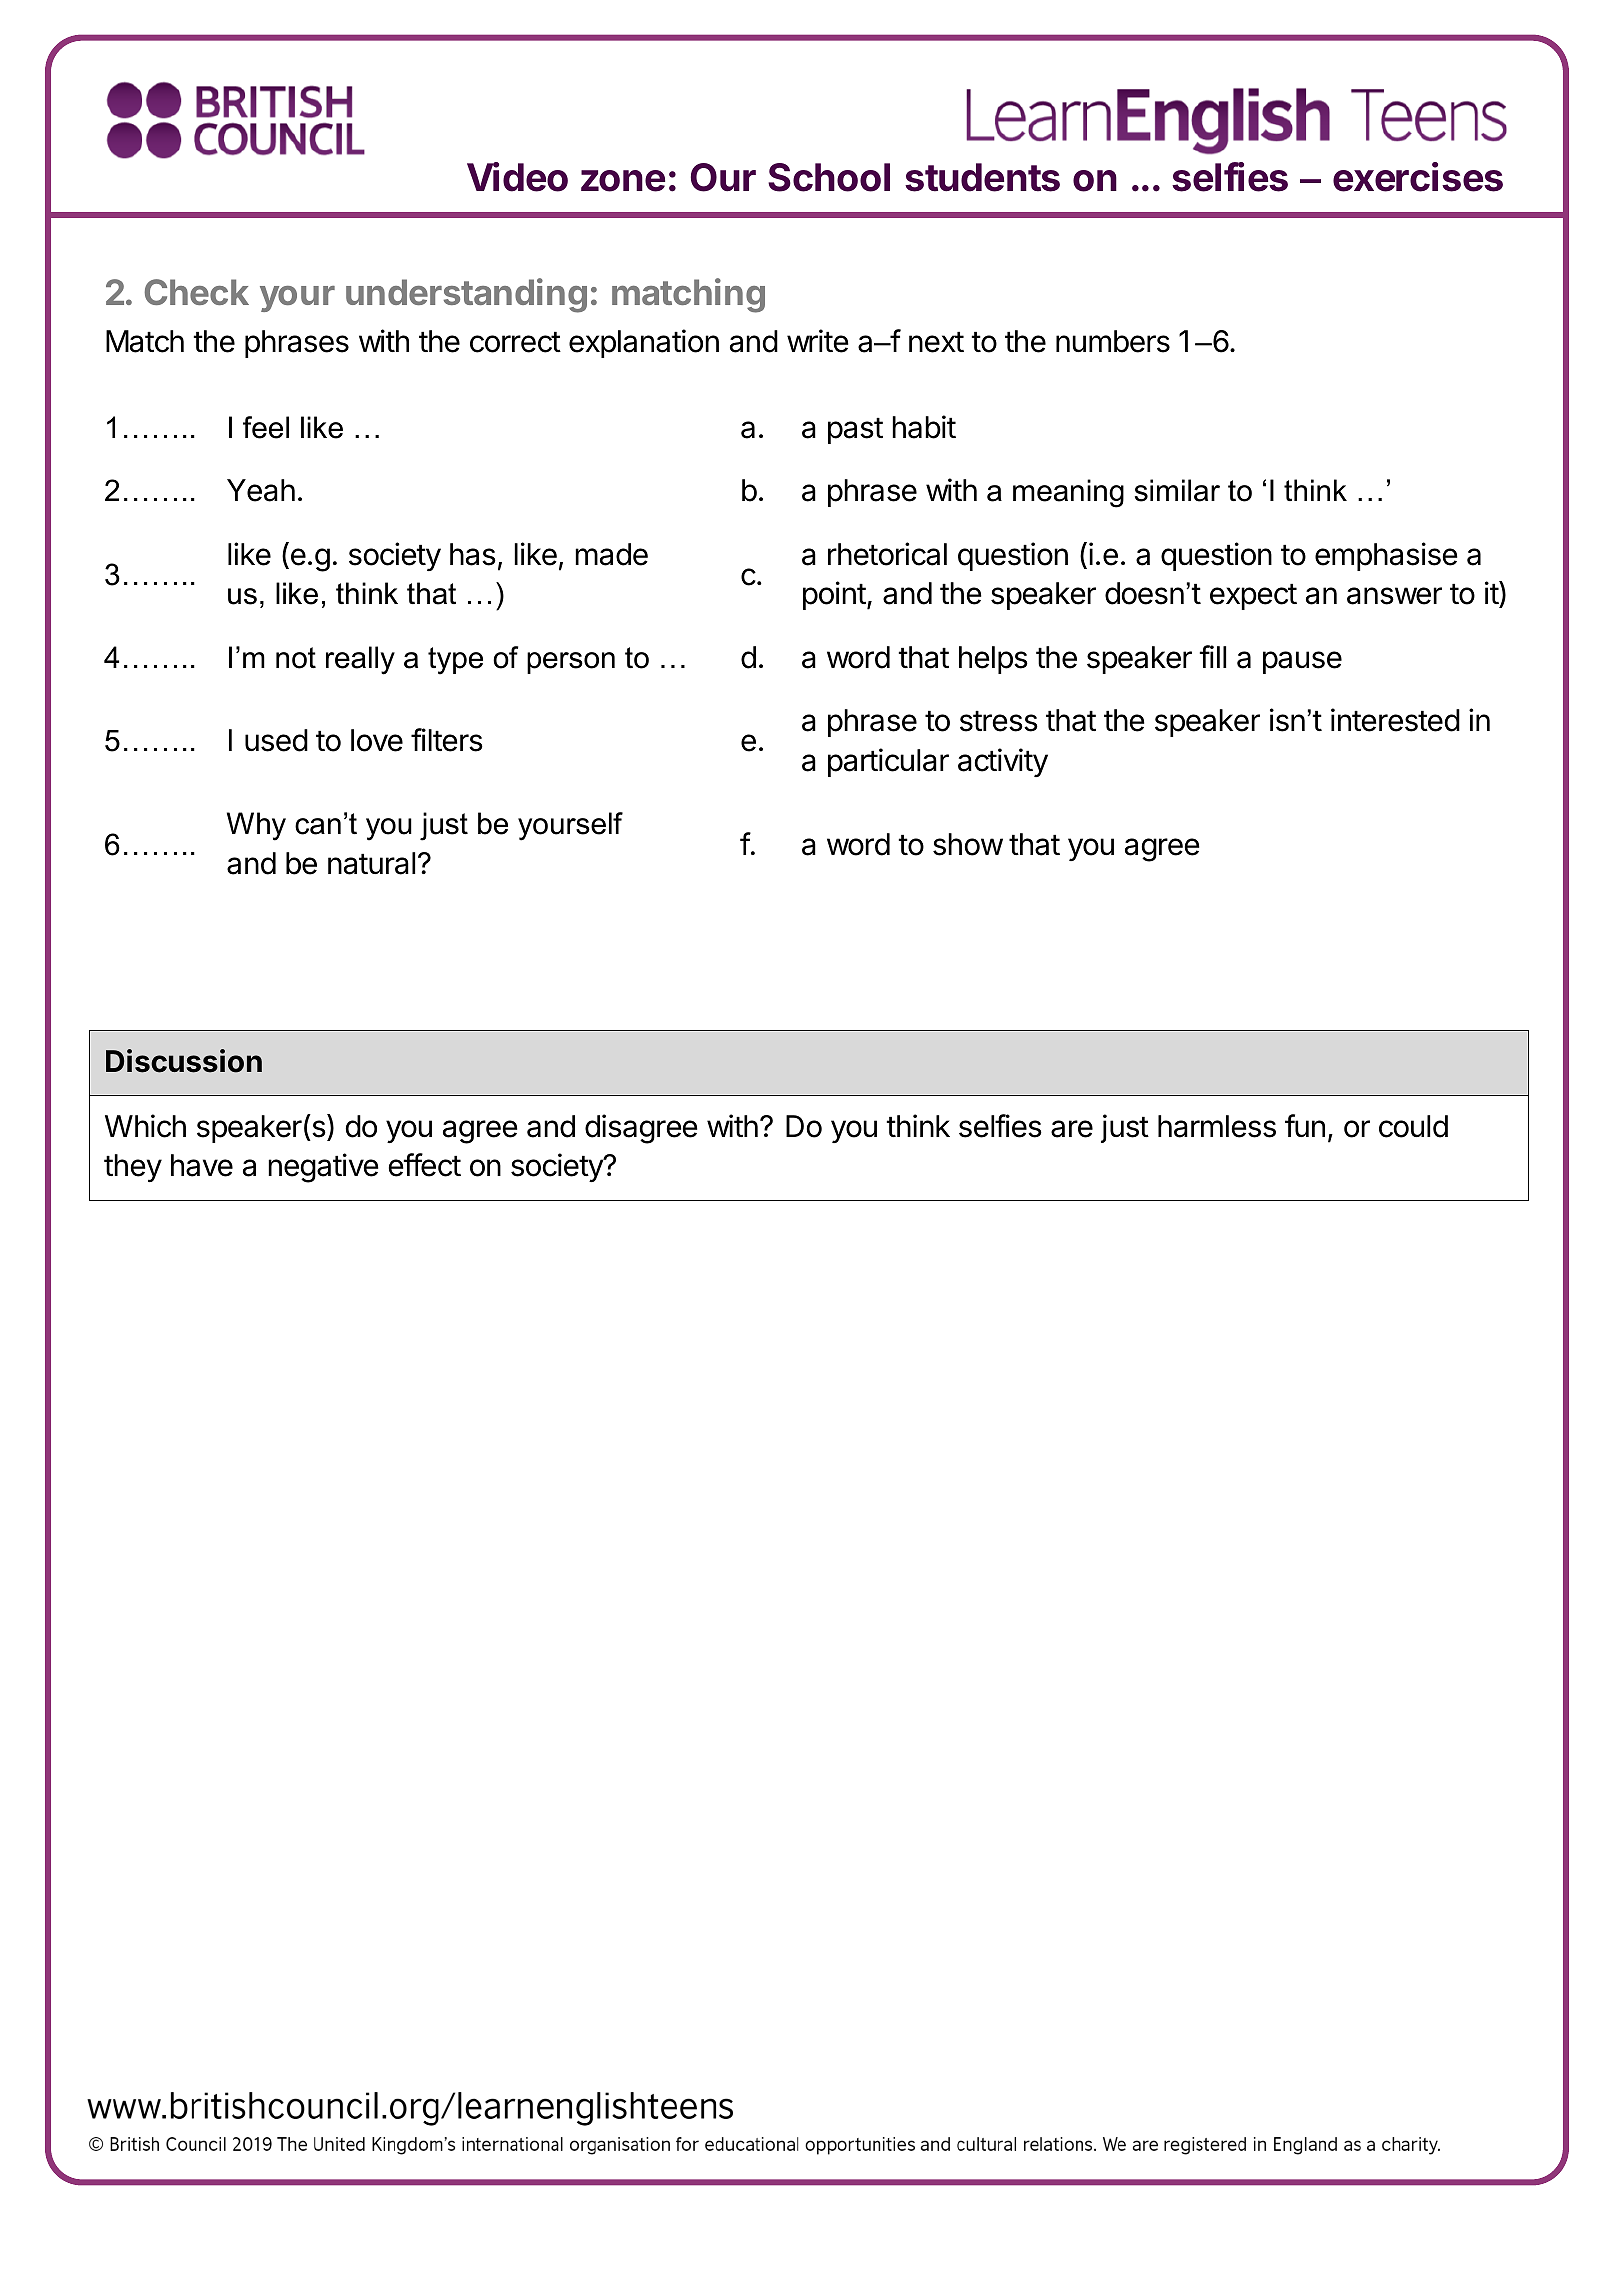 Image resolution: width=1611 pixels, height=2278 pixels. Describe the element at coordinates (1418, 177) in the page. I see `exercises` at that location.
